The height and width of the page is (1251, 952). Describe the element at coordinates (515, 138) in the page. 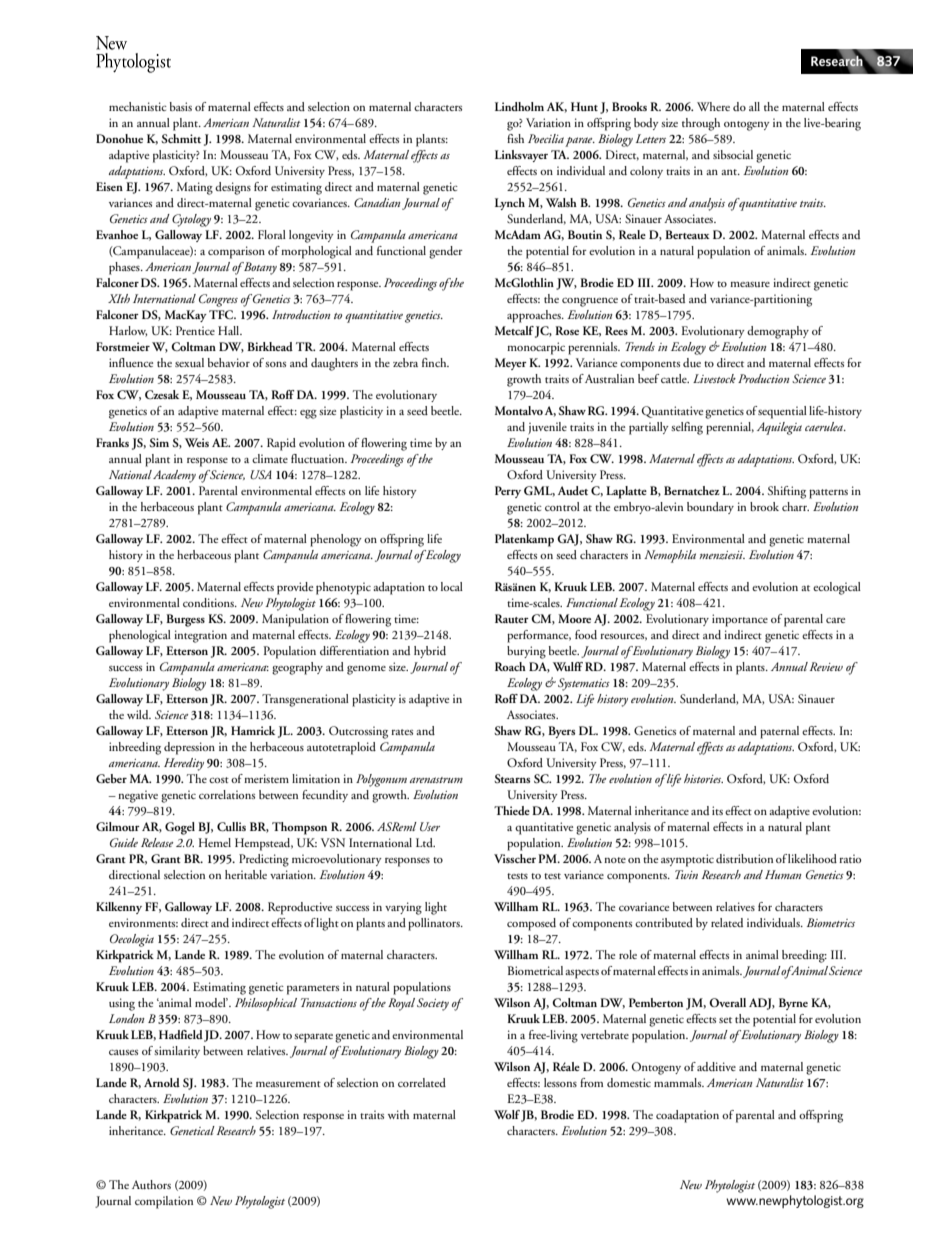

I see `fish` at that location.
